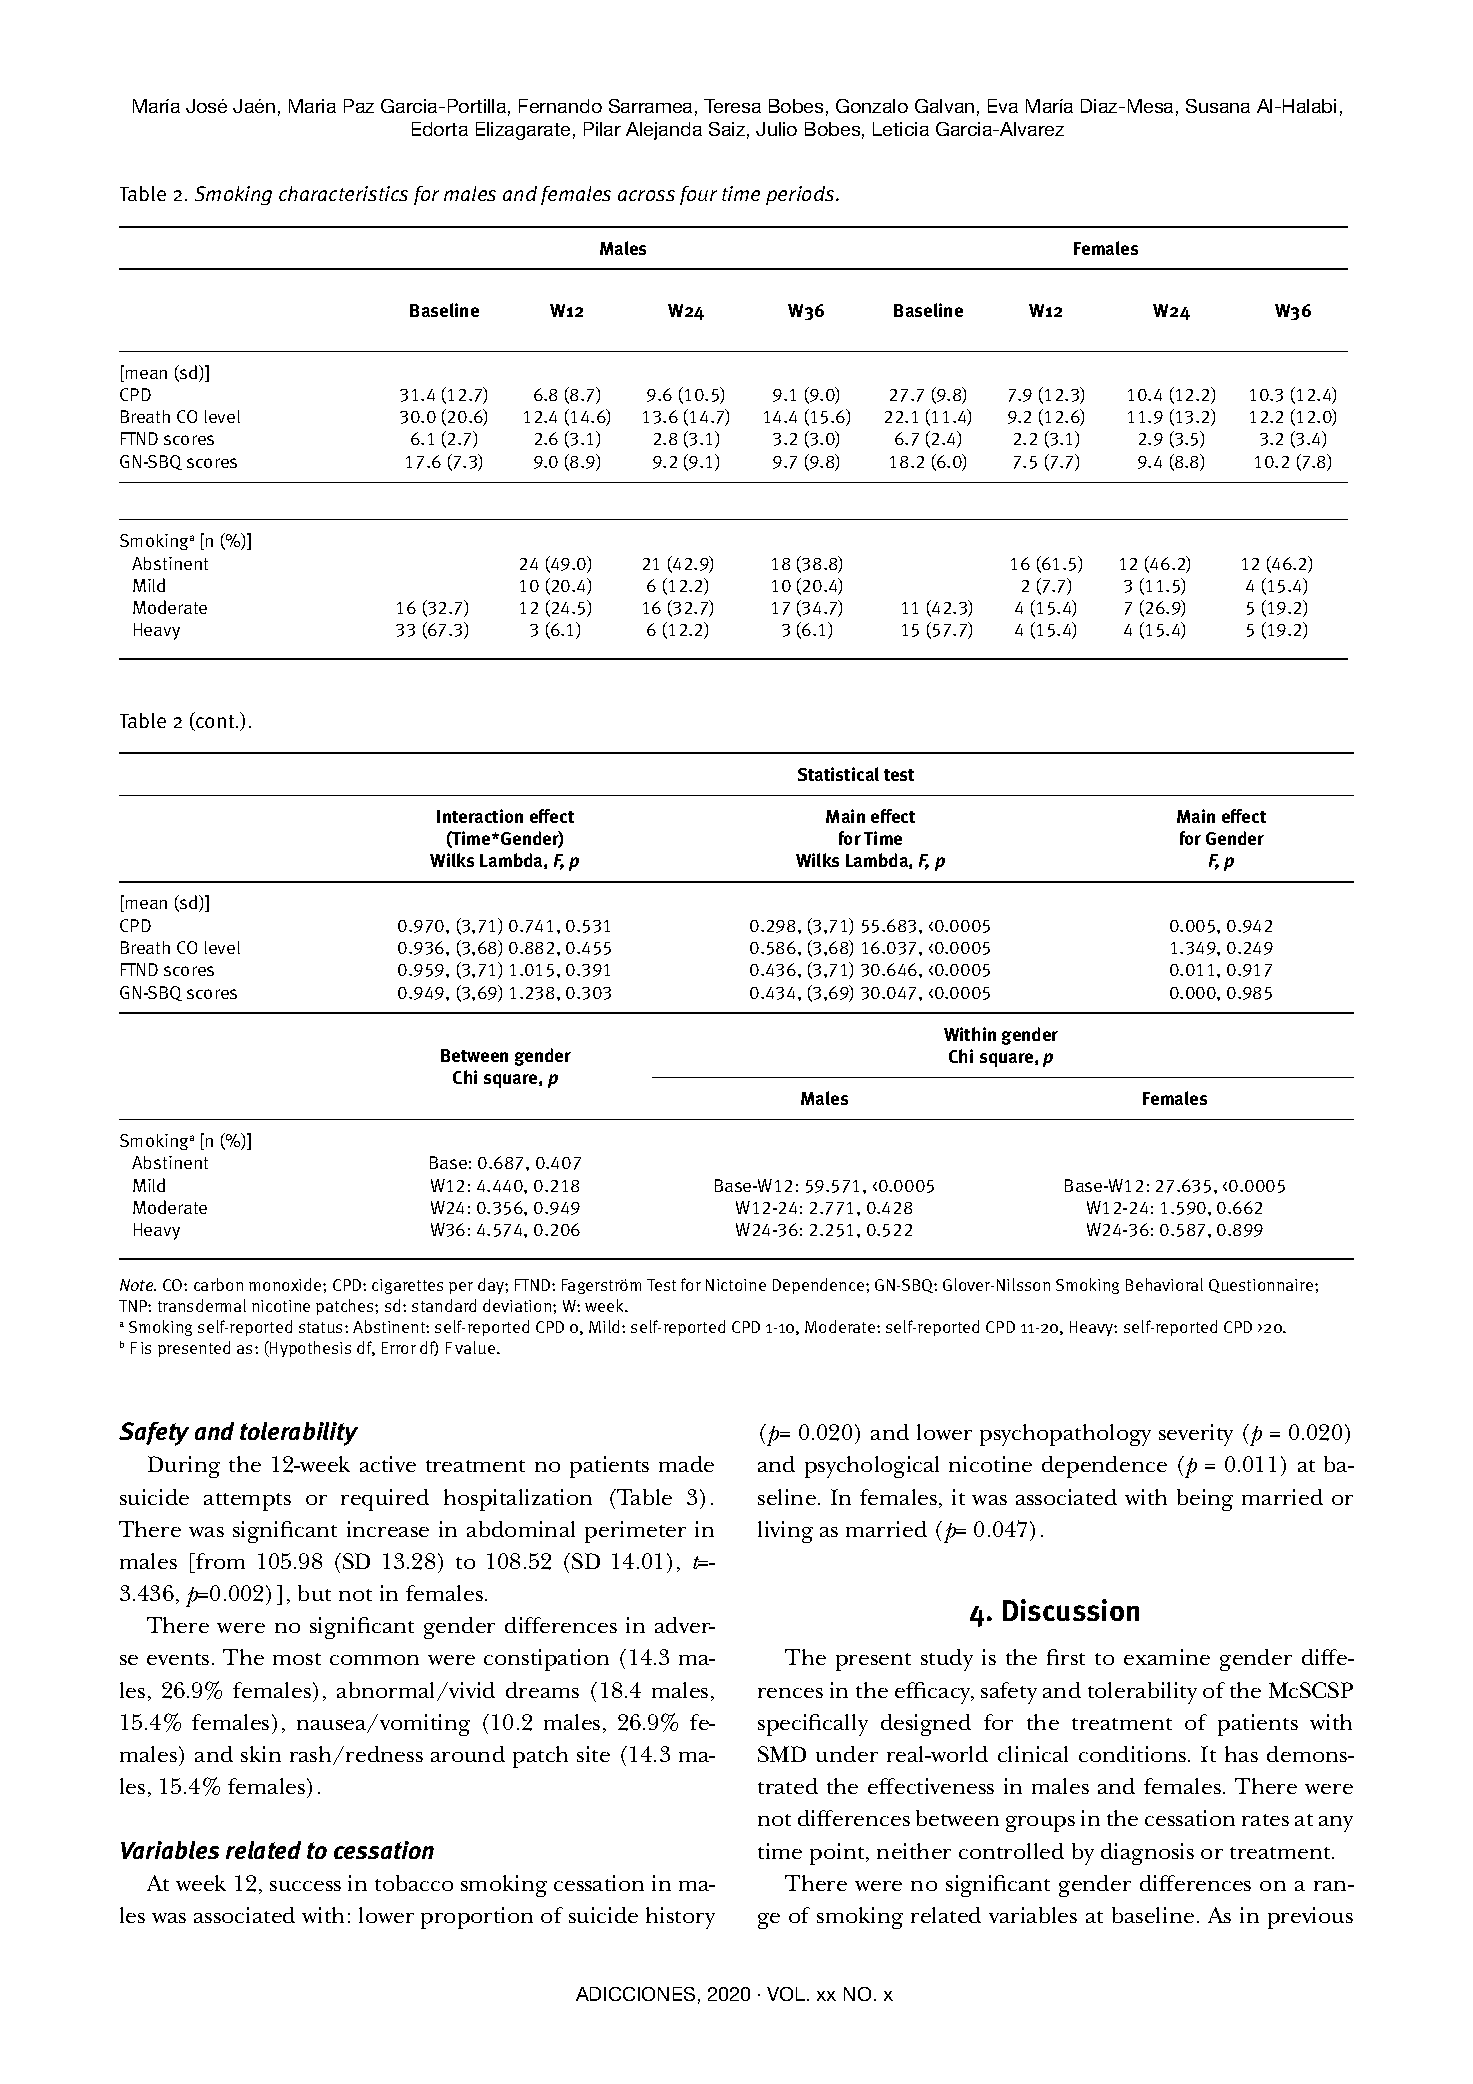 The image size is (1473, 2084). What do you see at coordinates (492, 1286) in the screenshot?
I see `day` at bounding box center [492, 1286].
